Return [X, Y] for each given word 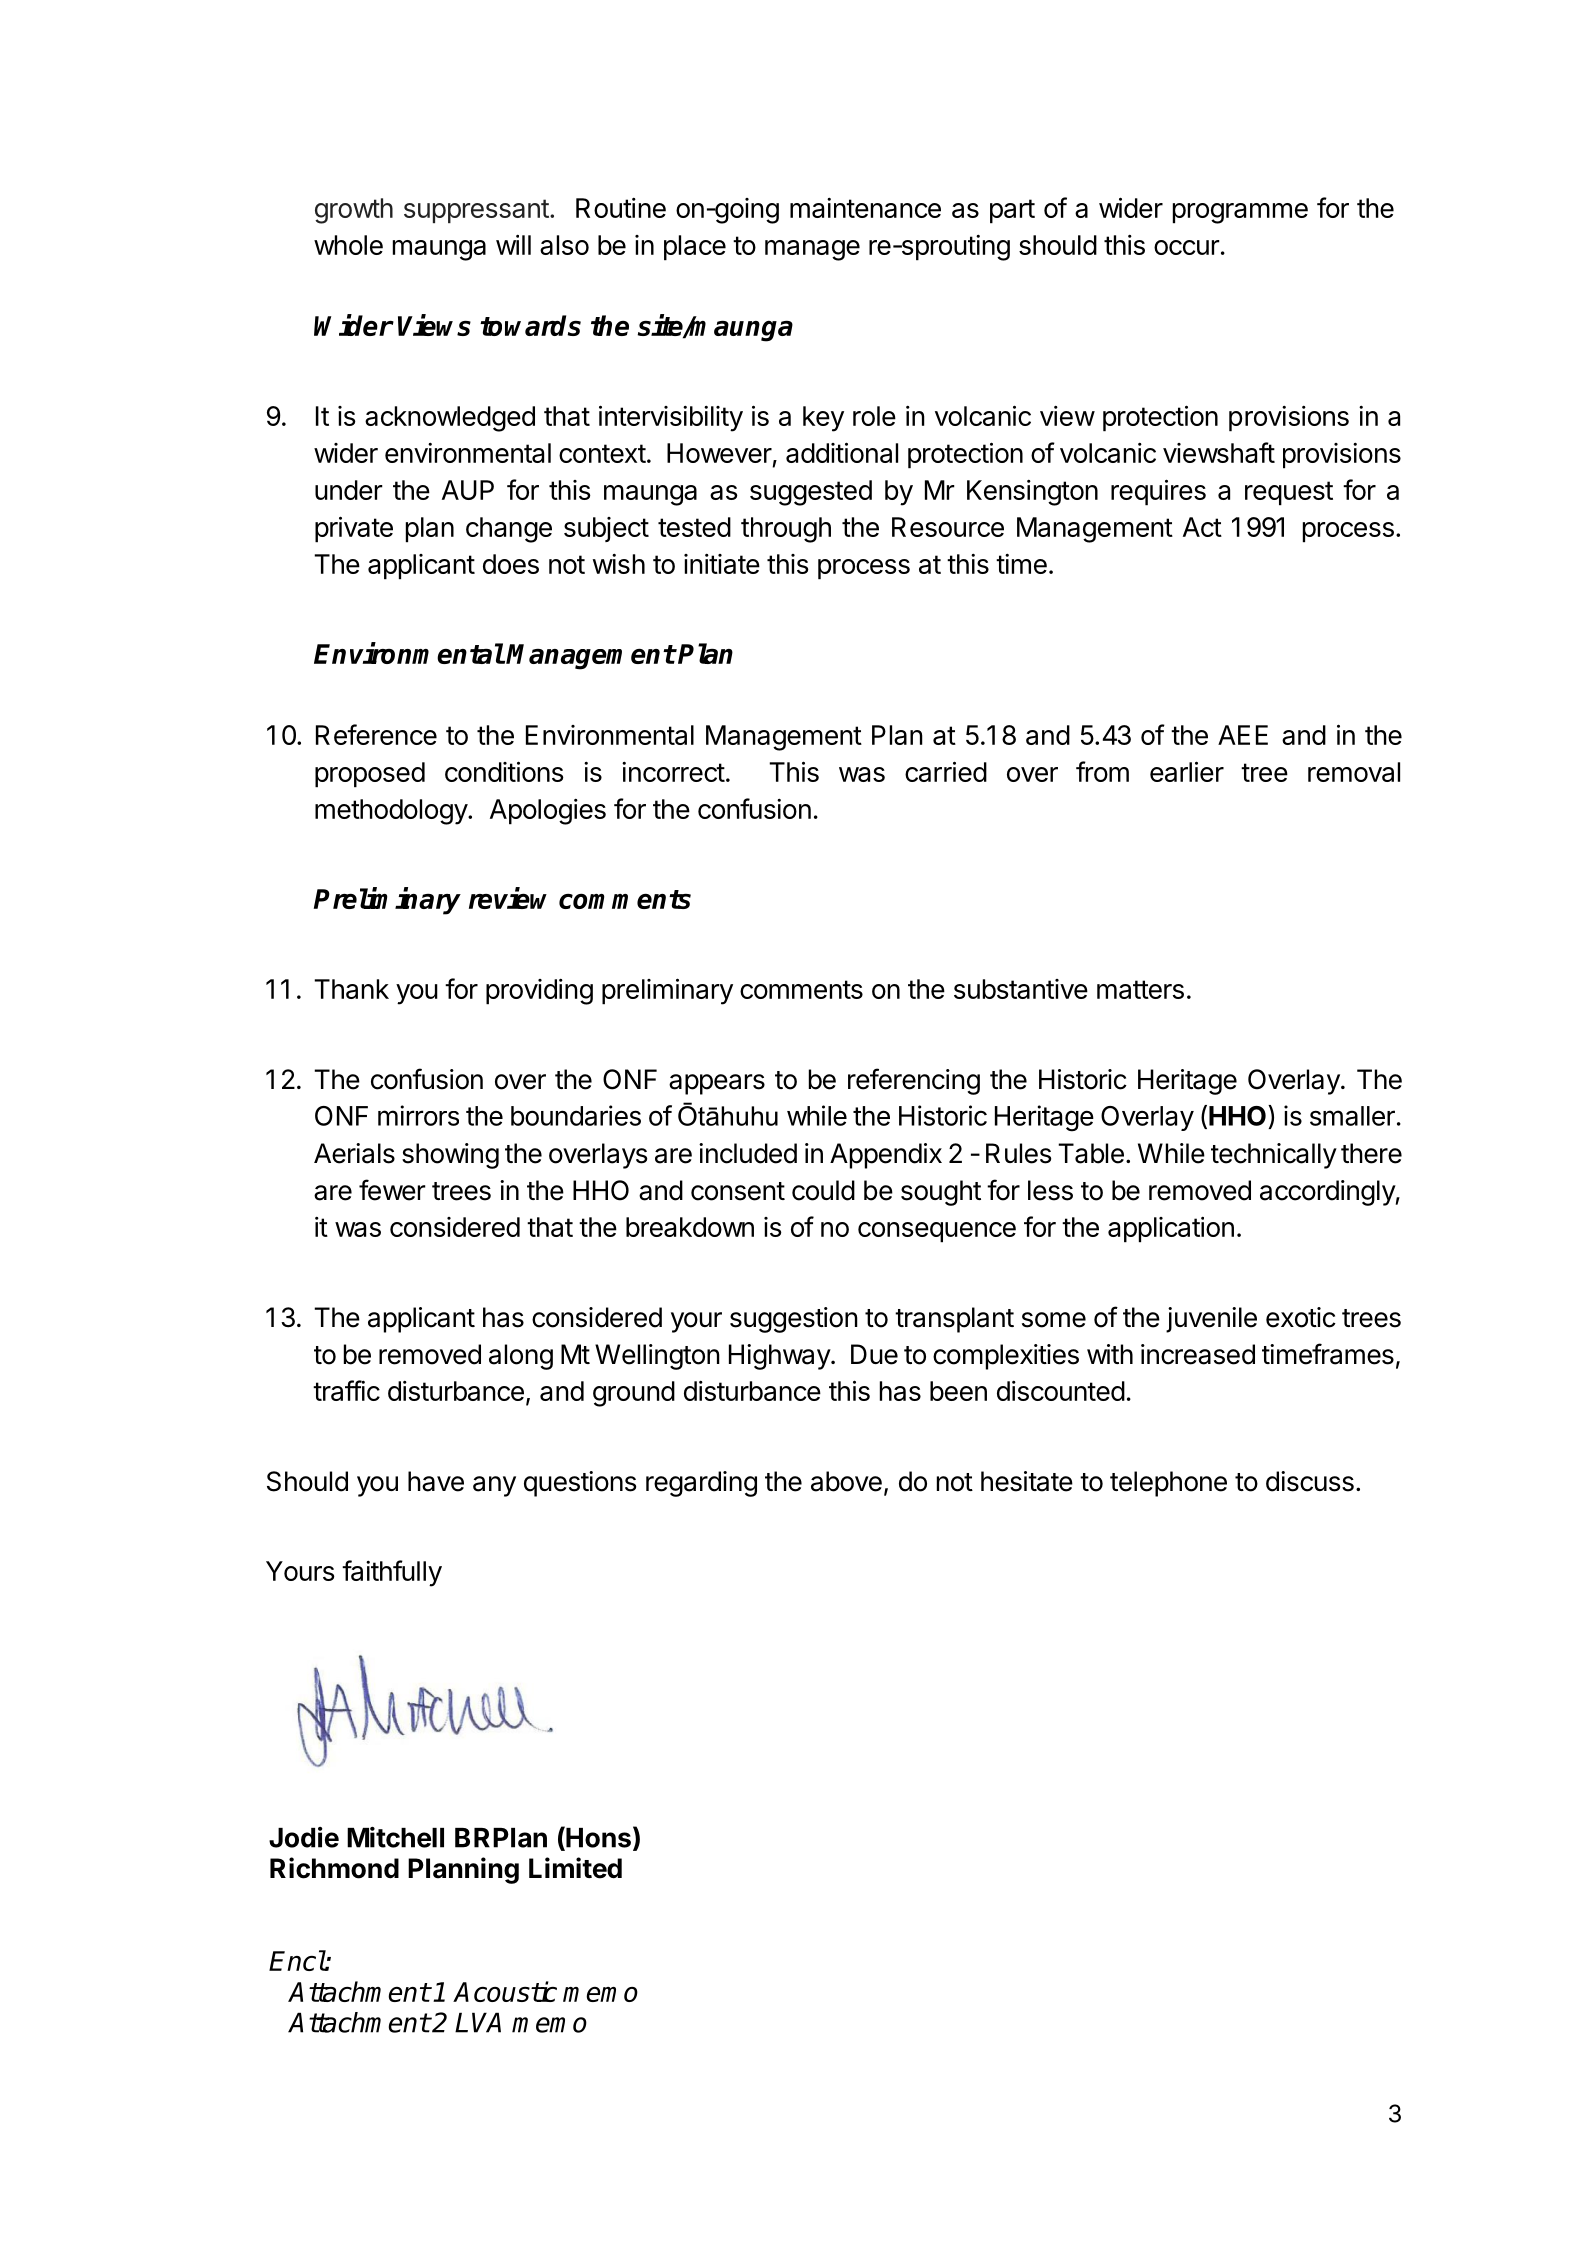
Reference [376, 734]
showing [450, 1156]
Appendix [886, 1156]
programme [1240, 213]
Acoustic [505, 1991]
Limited [575, 1868]
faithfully [392, 1573]
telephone [1168, 1484]
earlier [1187, 771]
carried [946, 771]
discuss [1310, 1481]
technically [1274, 1156]
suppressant [476, 211]
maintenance [865, 208]
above [846, 1481]
